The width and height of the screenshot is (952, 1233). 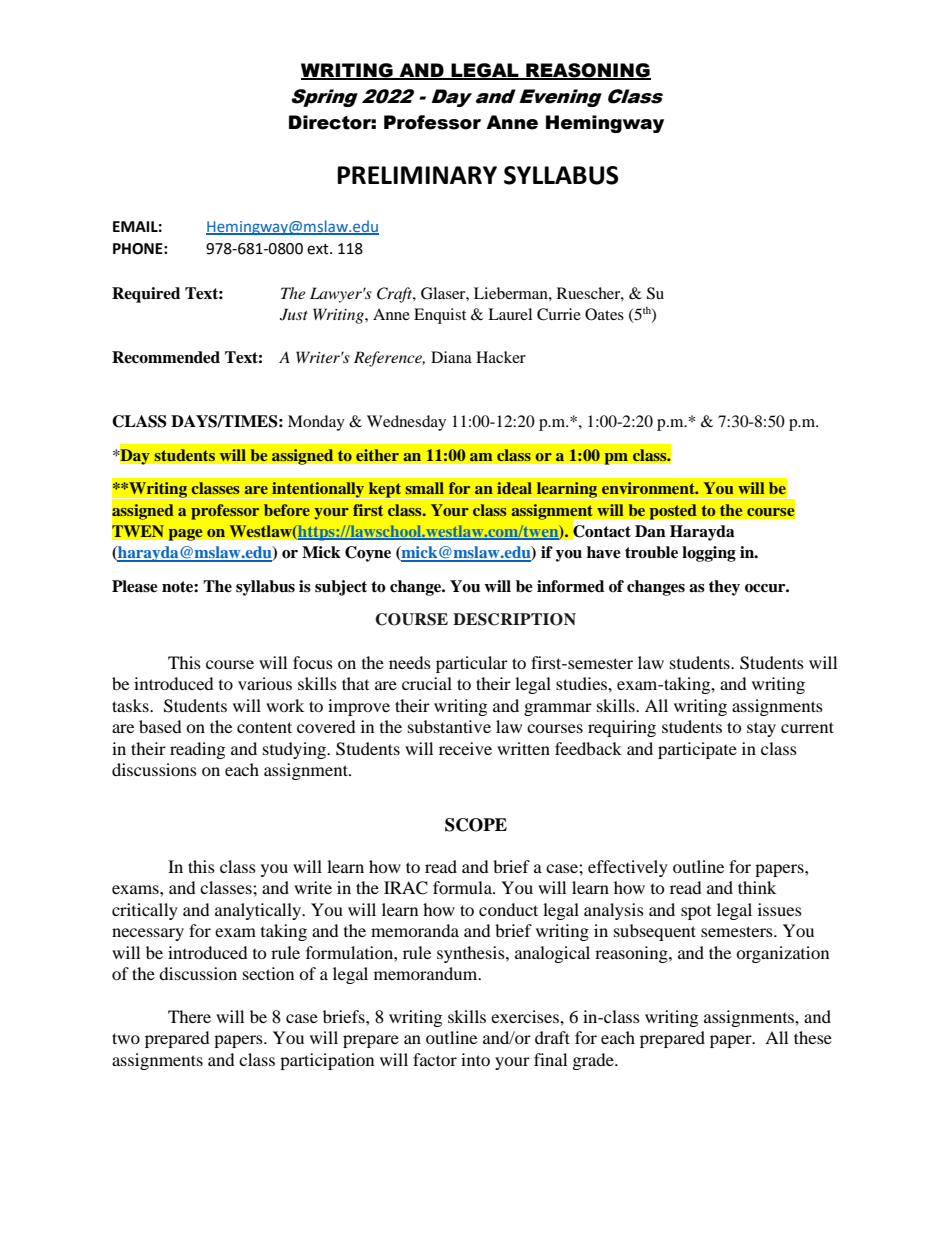 What do you see at coordinates (757, 887) in the screenshot?
I see `think` at bounding box center [757, 887].
